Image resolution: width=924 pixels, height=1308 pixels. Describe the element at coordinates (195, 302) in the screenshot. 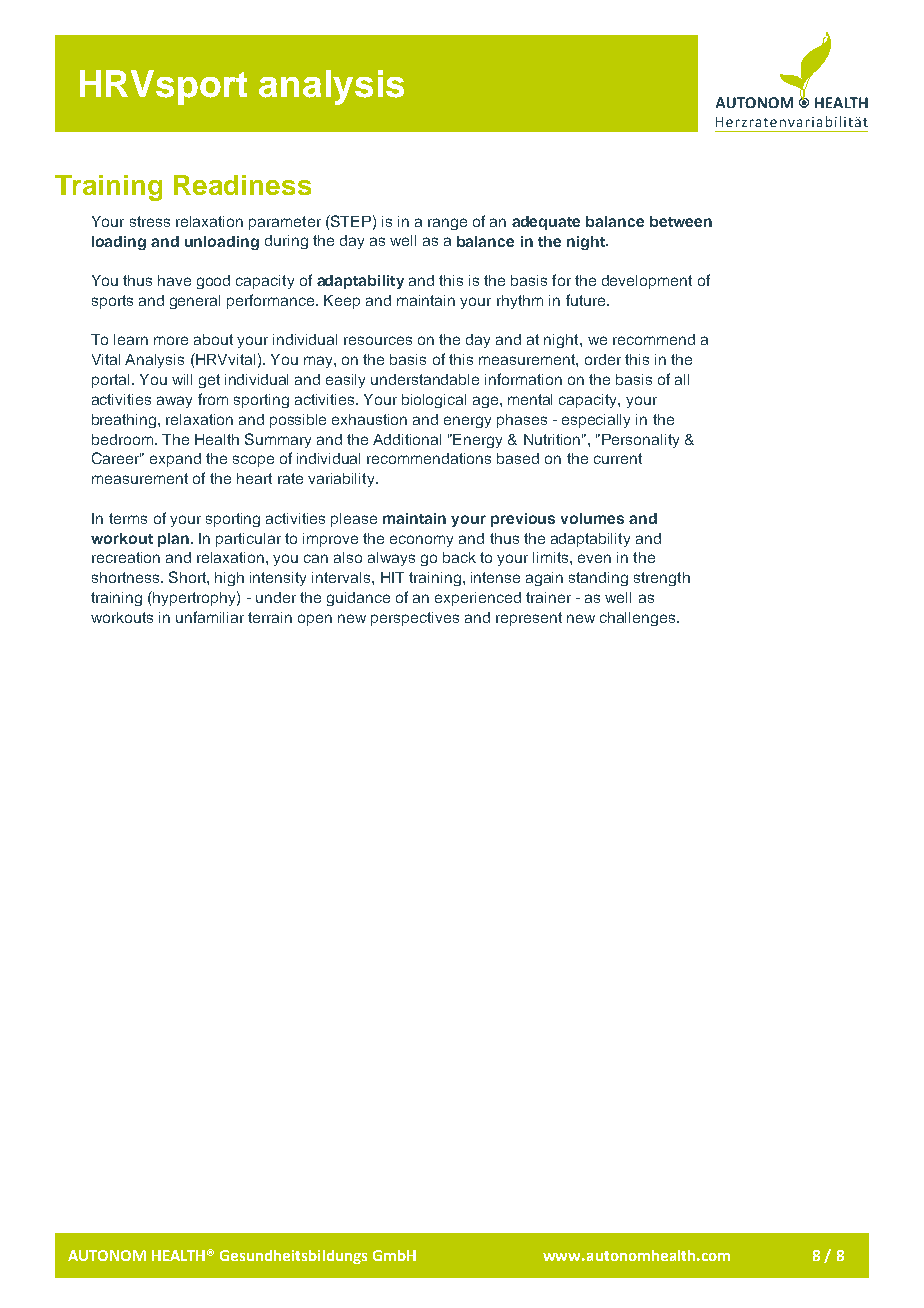

I see `general` at that location.
